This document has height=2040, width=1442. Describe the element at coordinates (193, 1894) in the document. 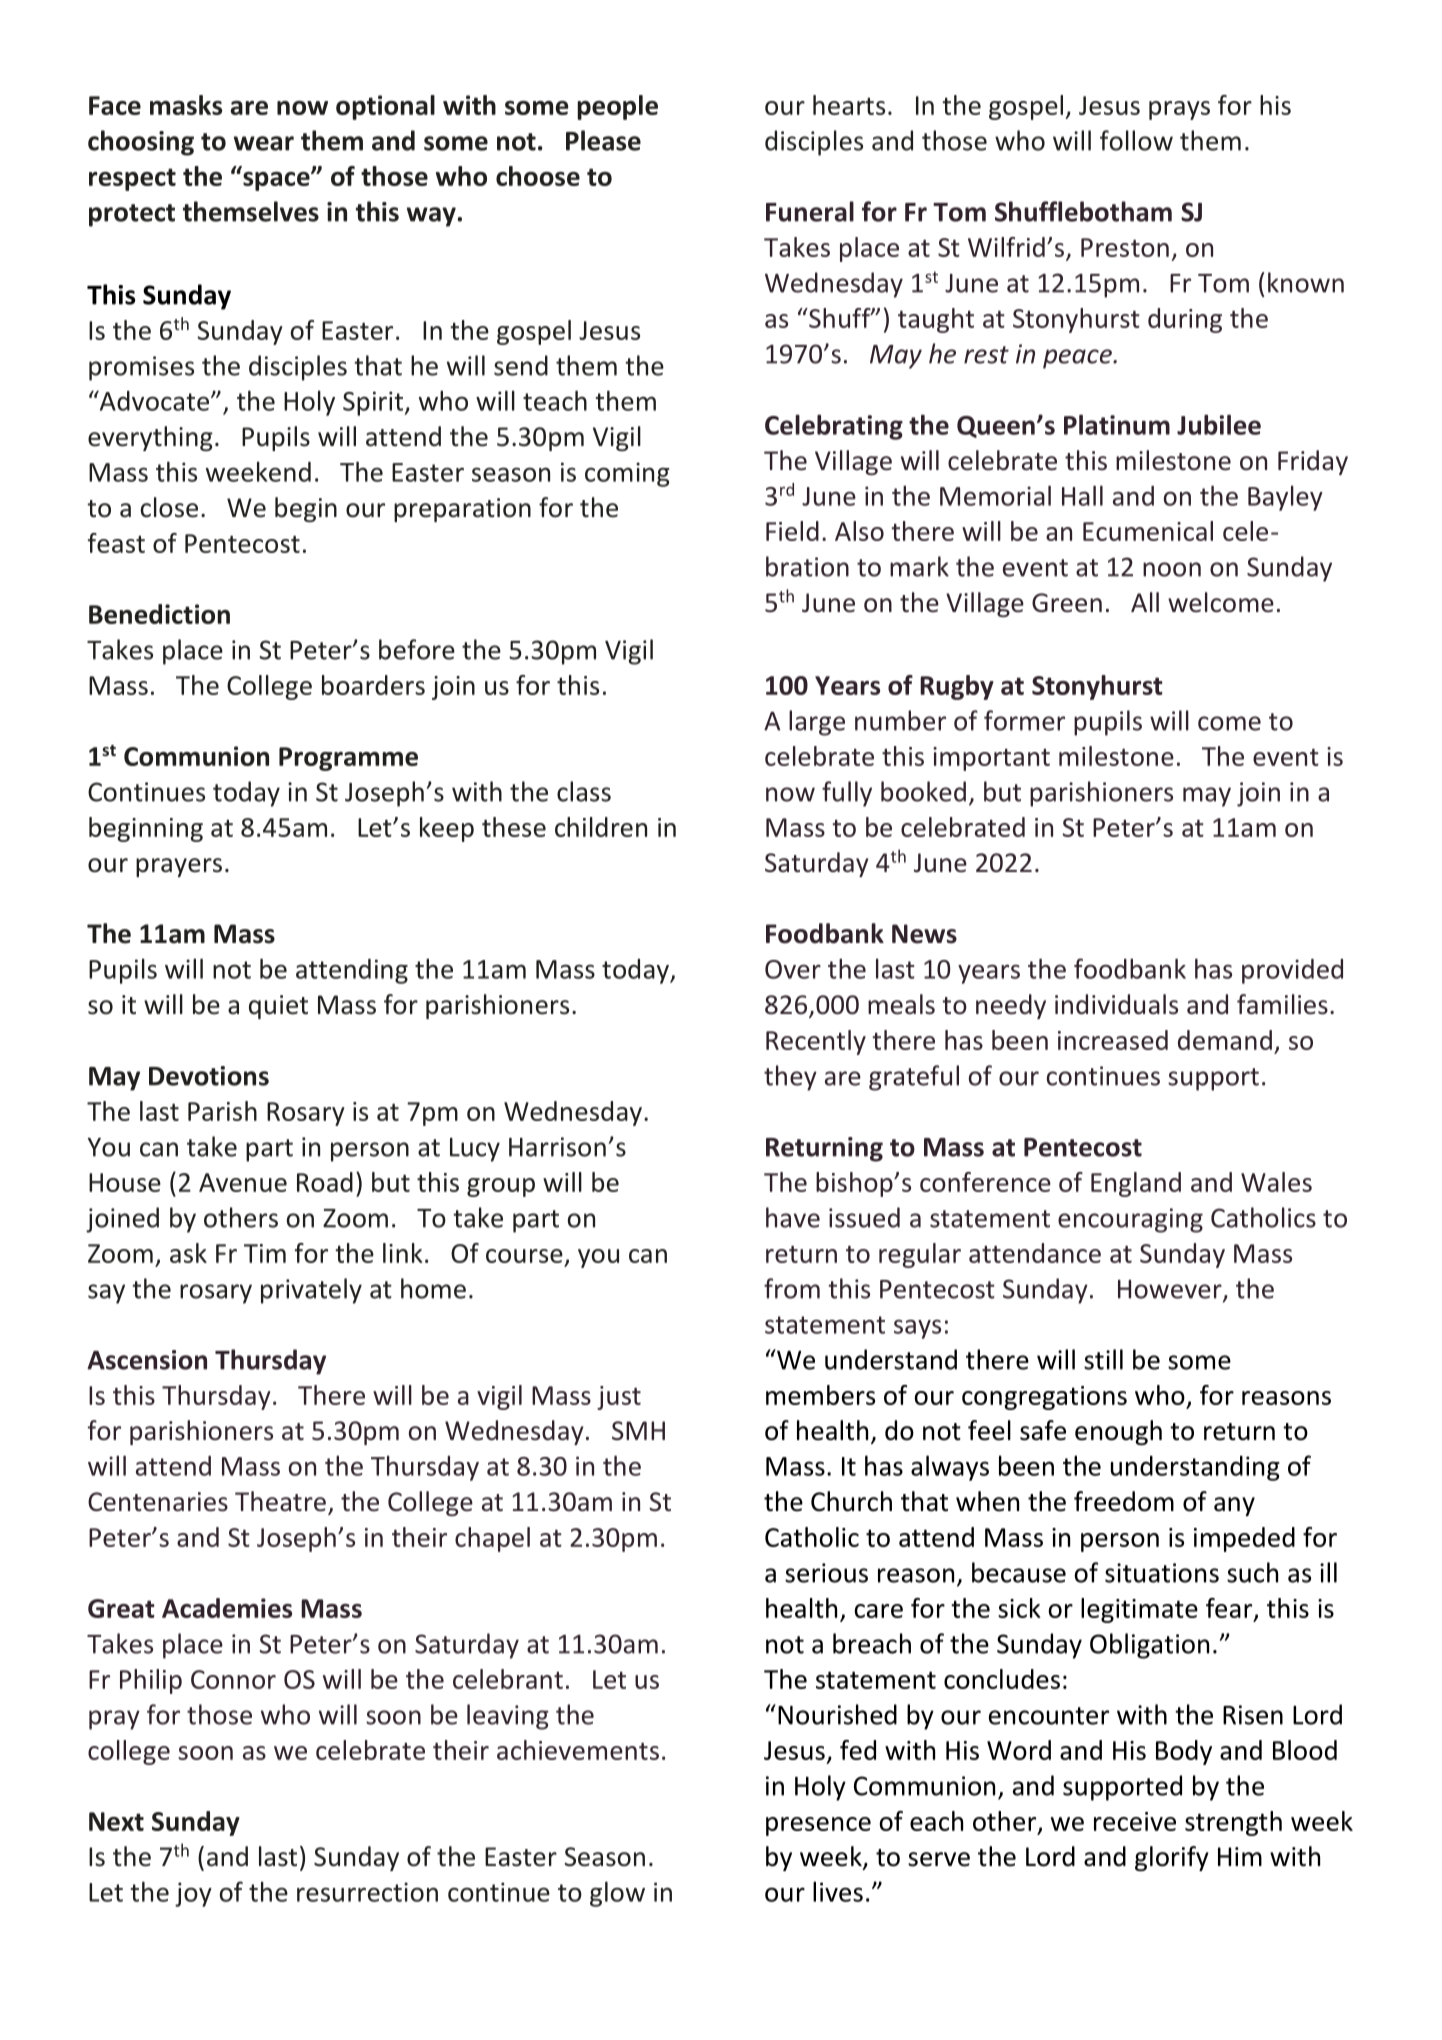

I see `joy` at that location.
